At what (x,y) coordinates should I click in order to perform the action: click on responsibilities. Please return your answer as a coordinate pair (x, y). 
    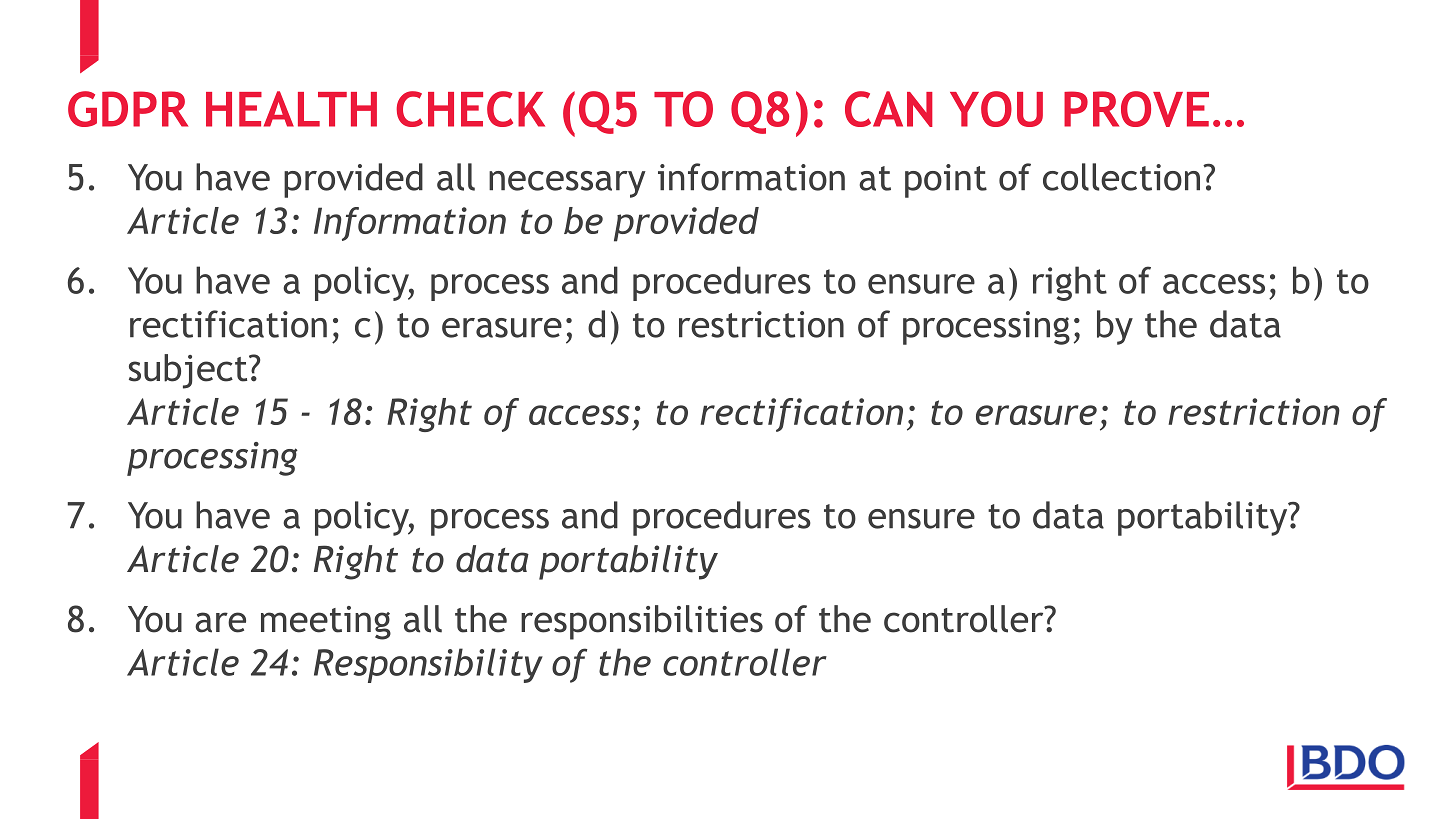
    Looking at the image, I should click on (642, 622).
